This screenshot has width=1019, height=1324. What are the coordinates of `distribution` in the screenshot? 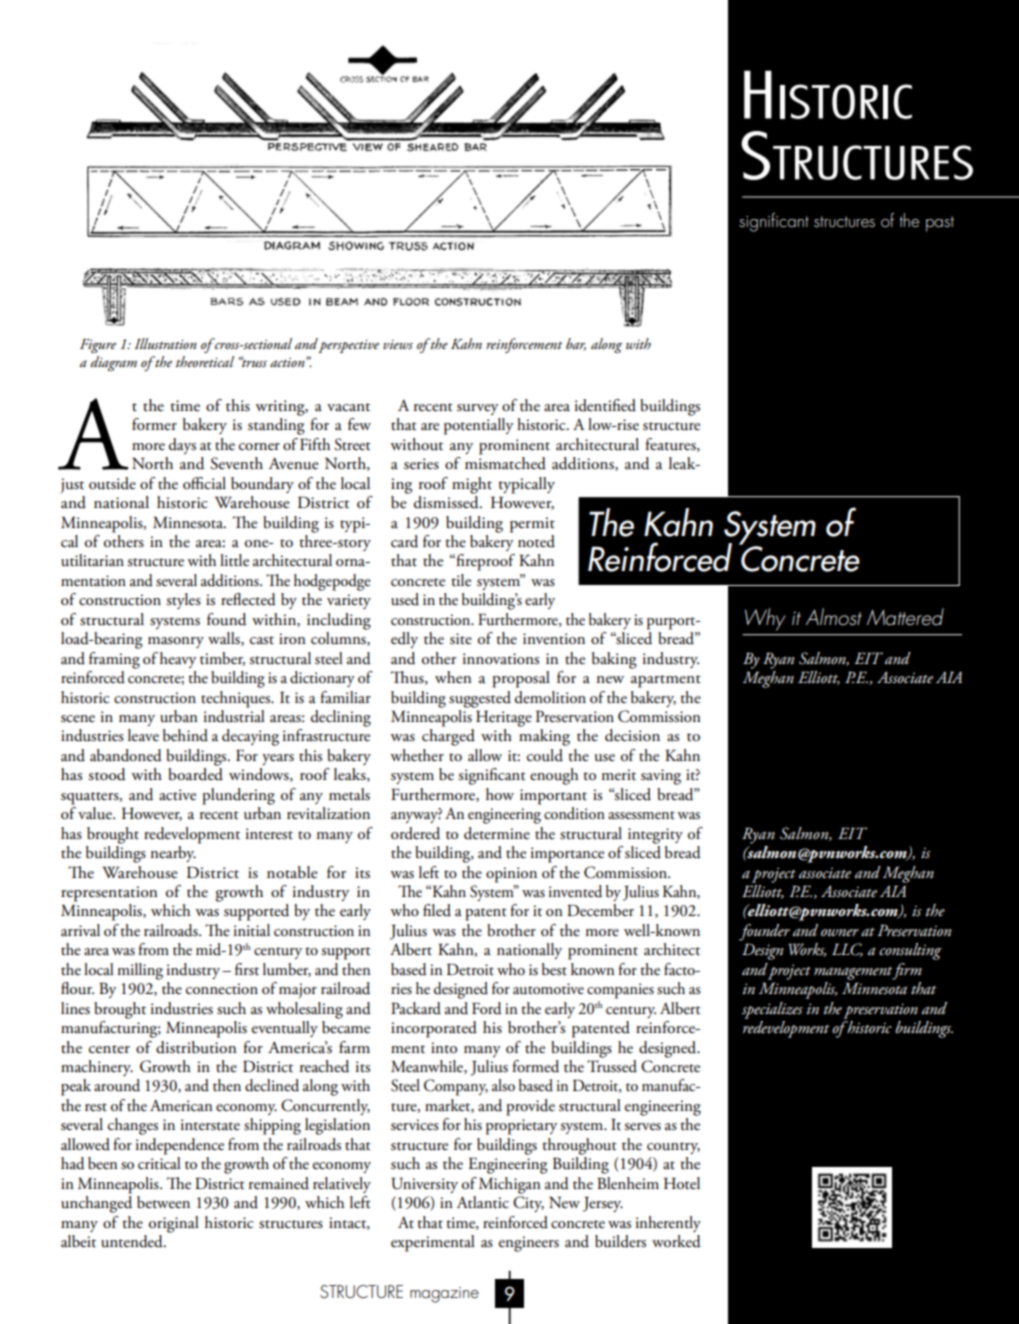 It's located at (196, 1047).
